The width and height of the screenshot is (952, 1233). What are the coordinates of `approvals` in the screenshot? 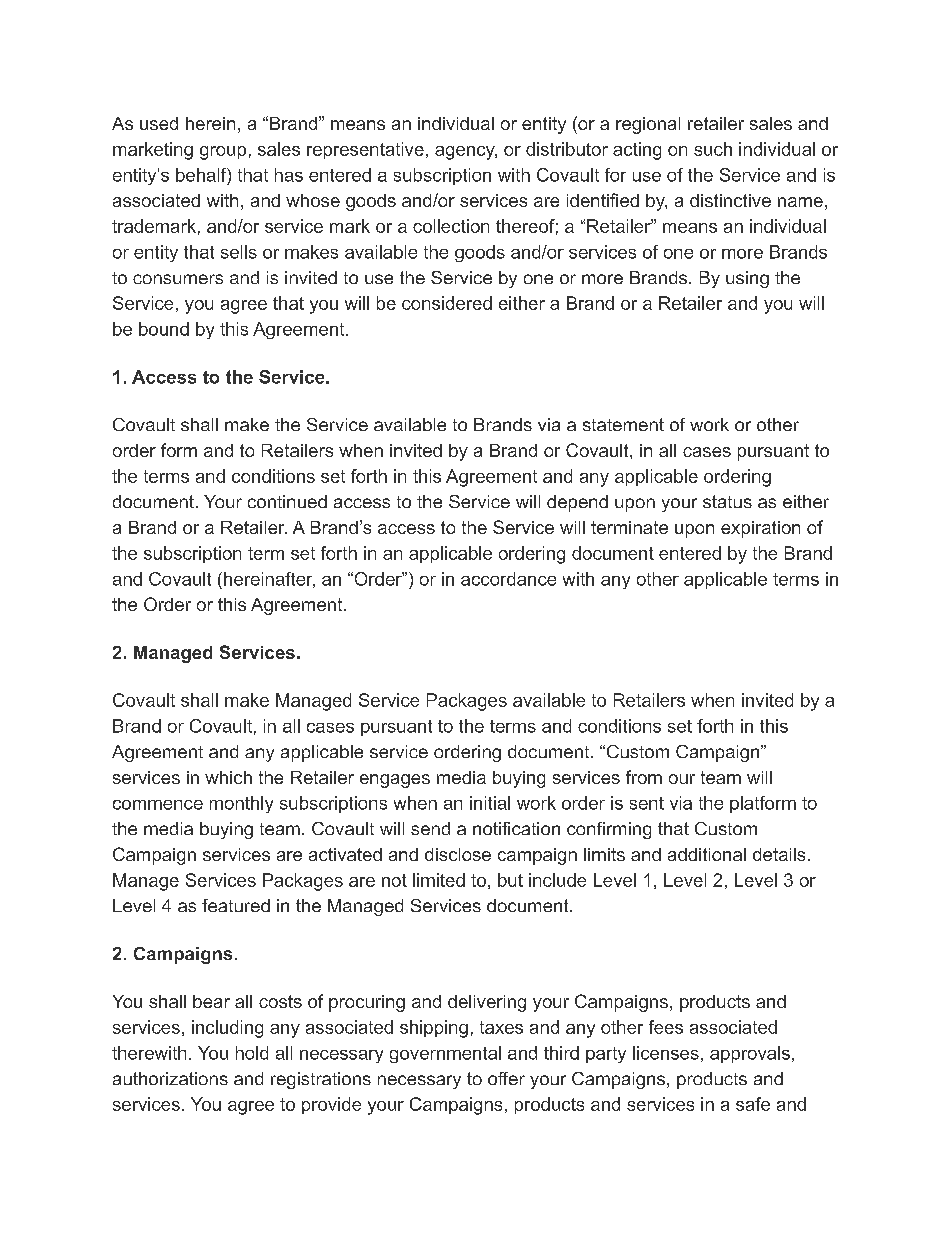 It's located at (750, 1054).
